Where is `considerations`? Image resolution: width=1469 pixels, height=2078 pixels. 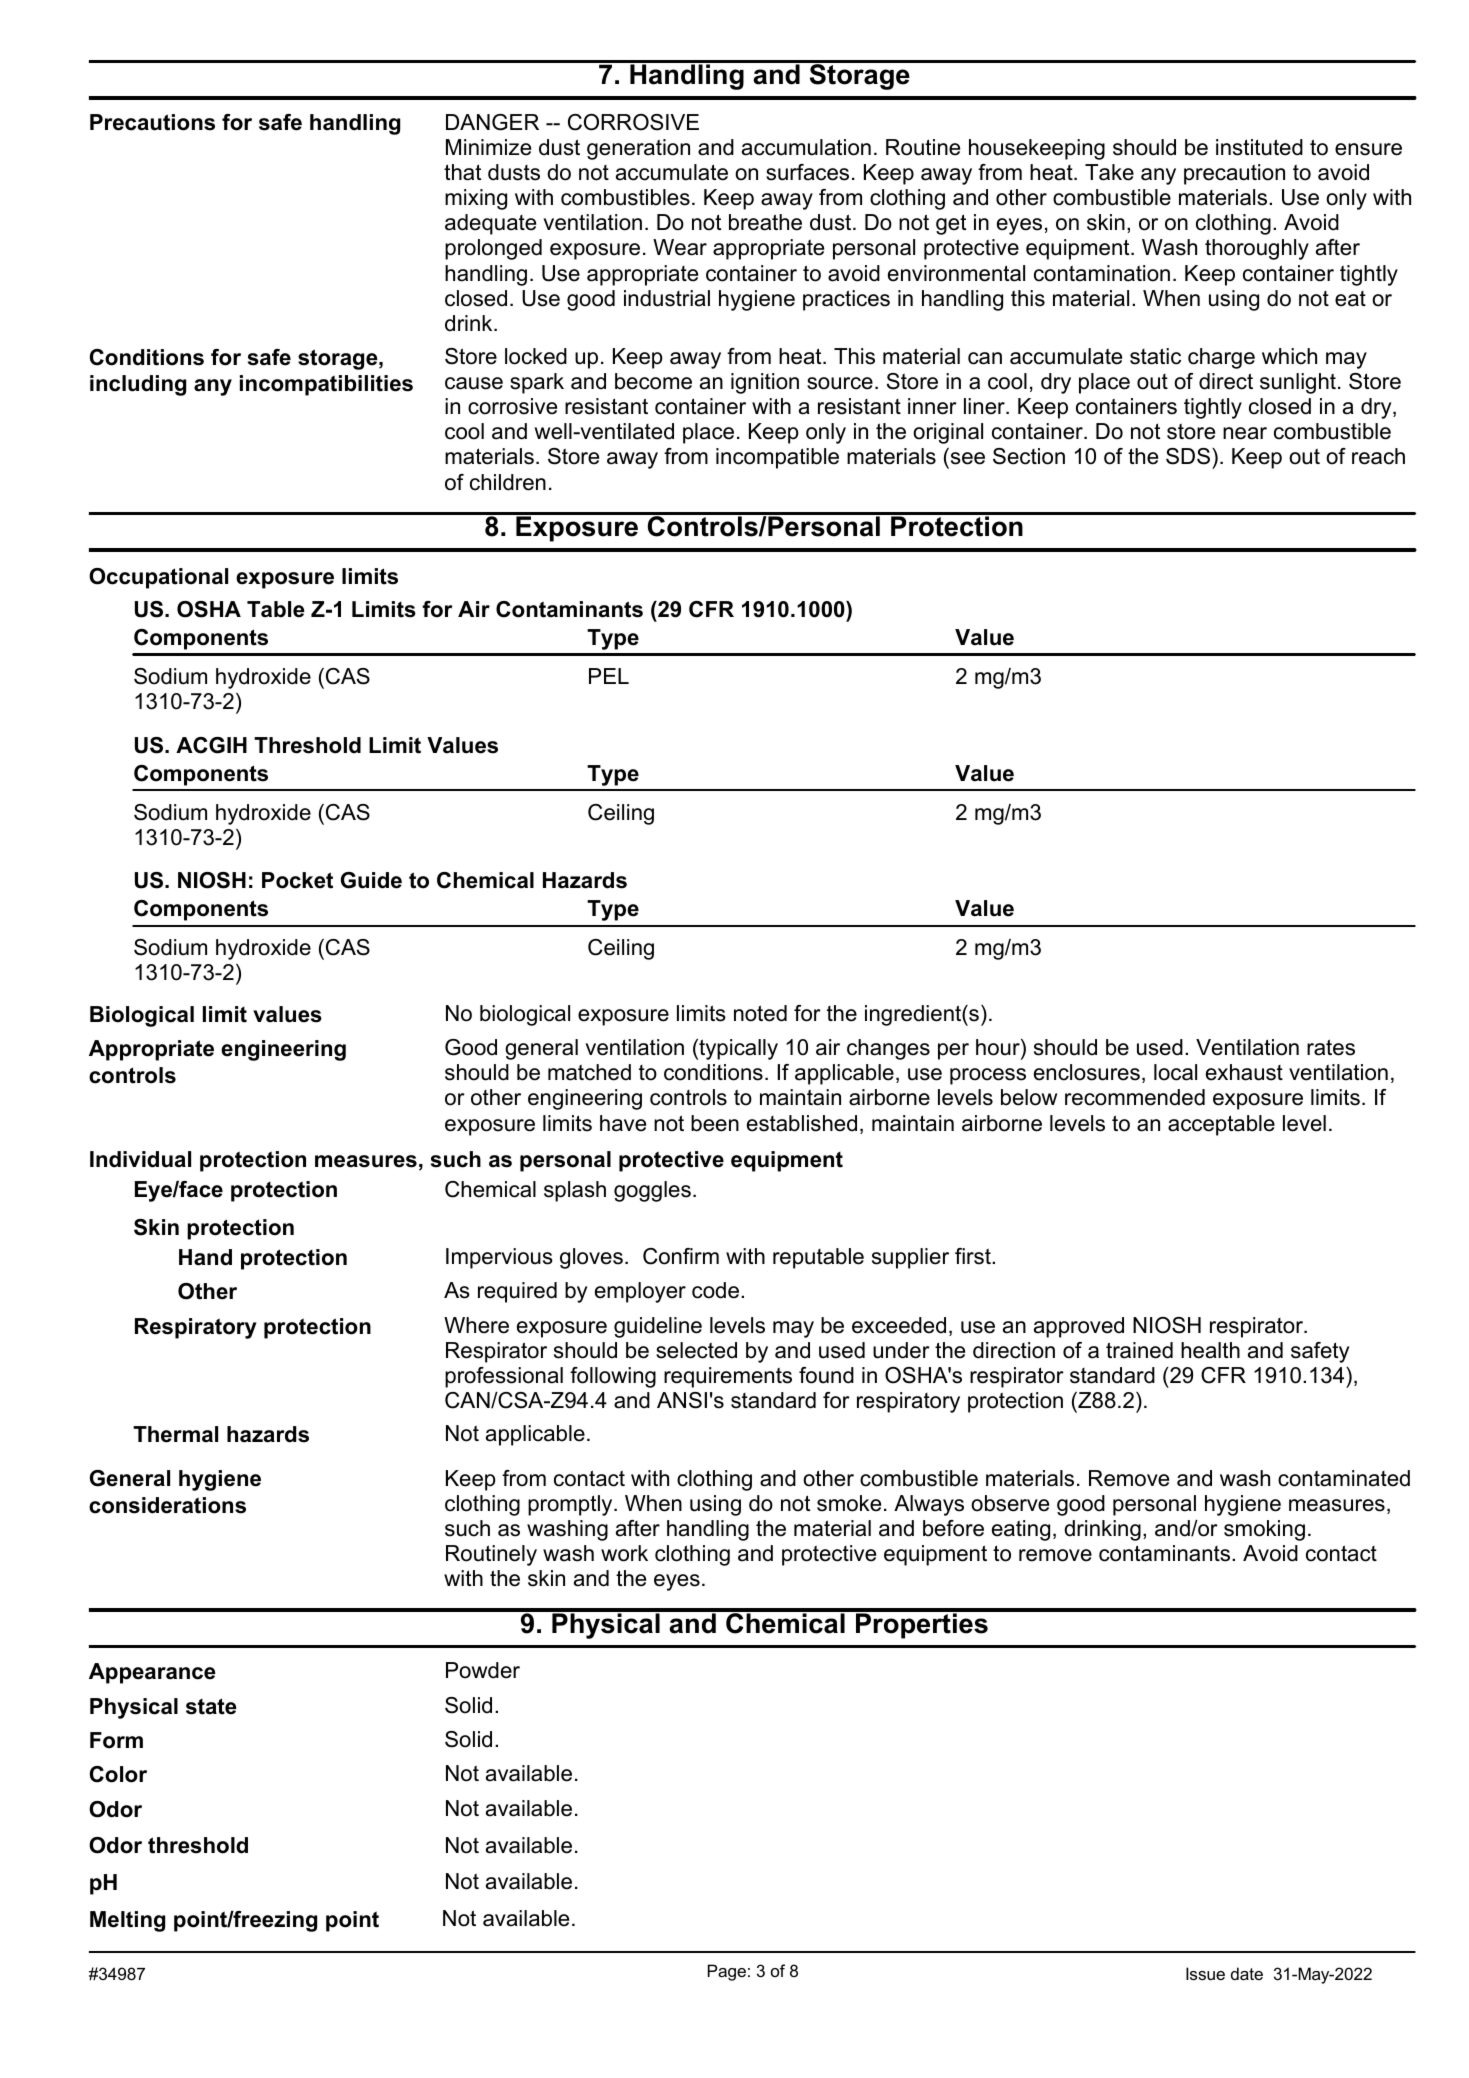 considerations is located at coordinates (167, 1505).
